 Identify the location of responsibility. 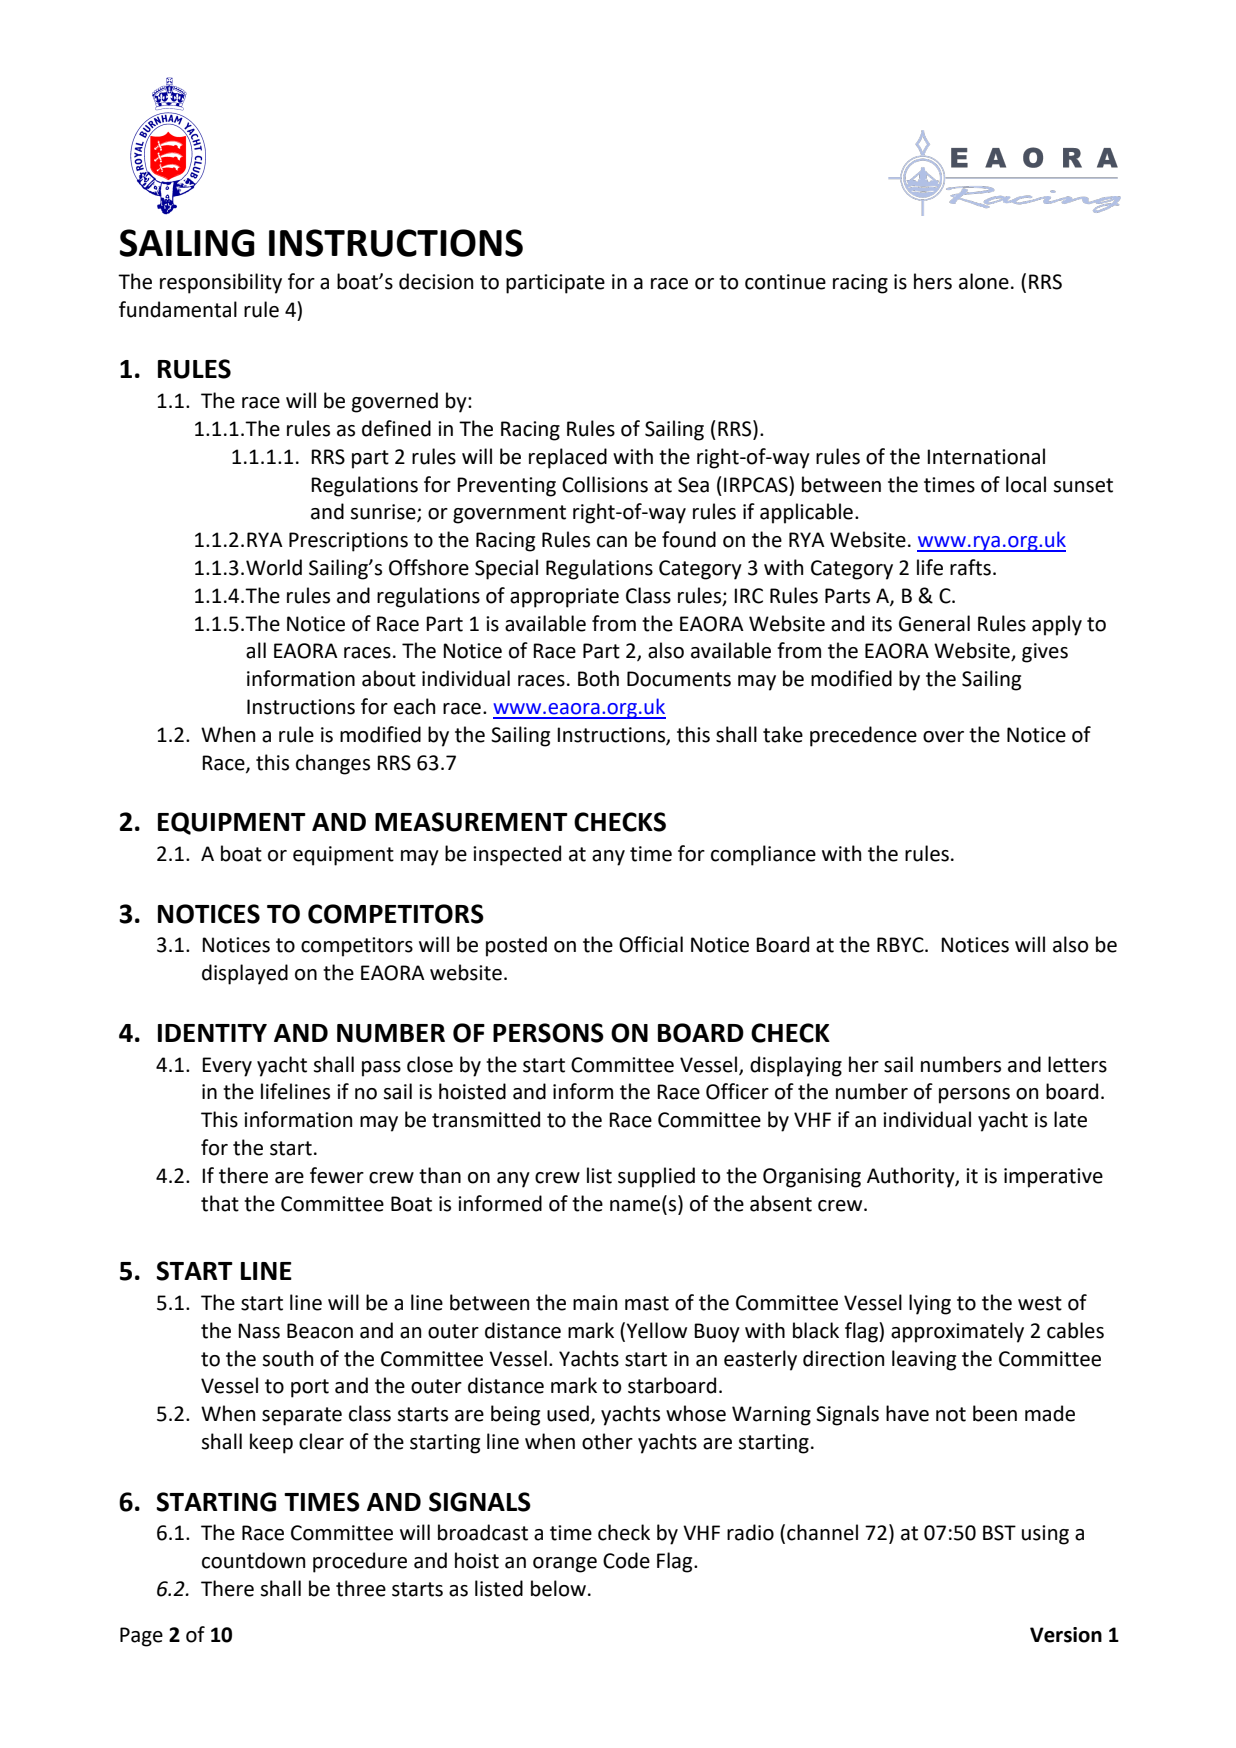
(221, 283).
